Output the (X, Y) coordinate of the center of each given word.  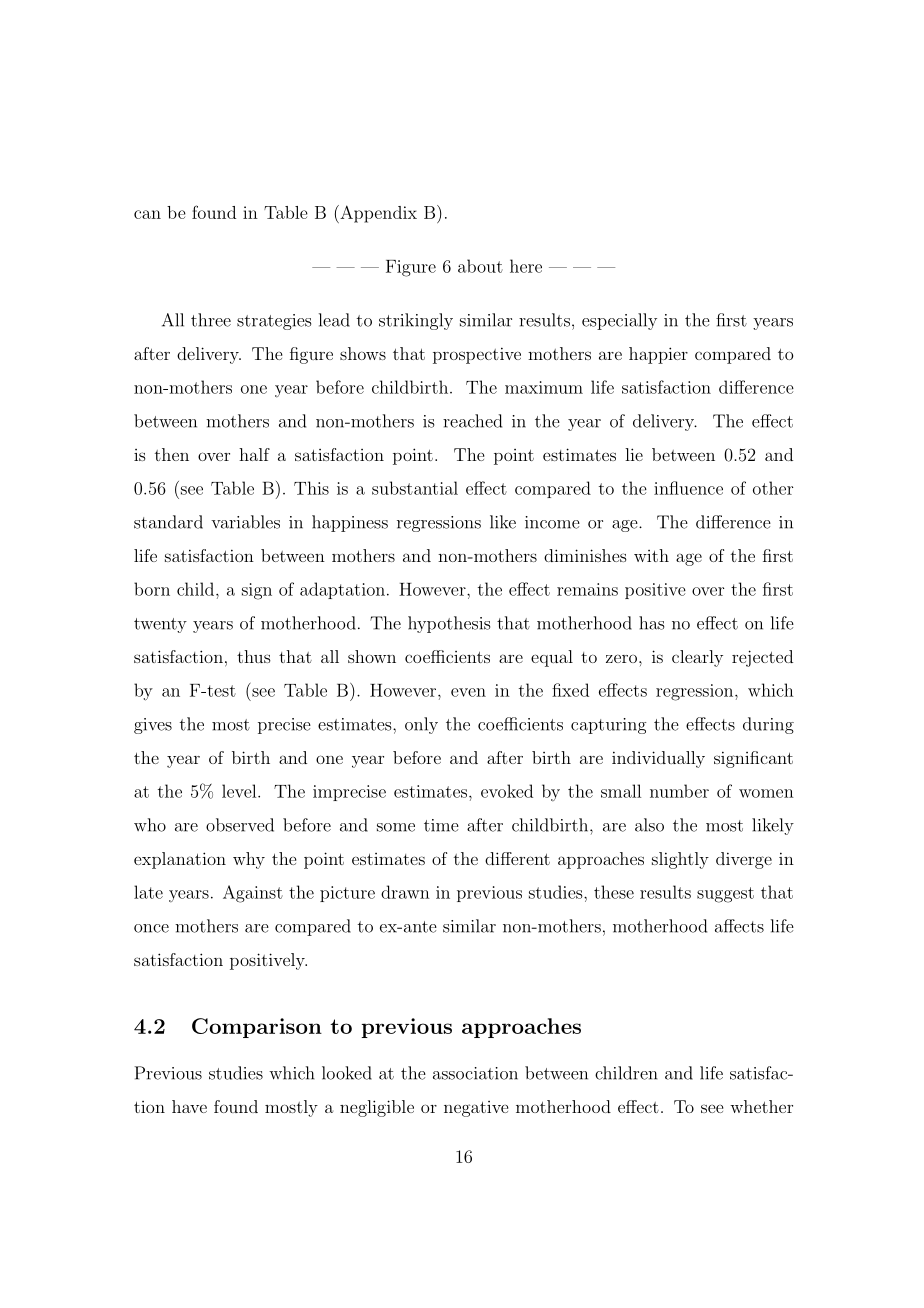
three (211, 320)
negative (476, 1109)
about (480, 266)
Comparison (257, 1028)
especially (619, 321)
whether (761, 1106)
